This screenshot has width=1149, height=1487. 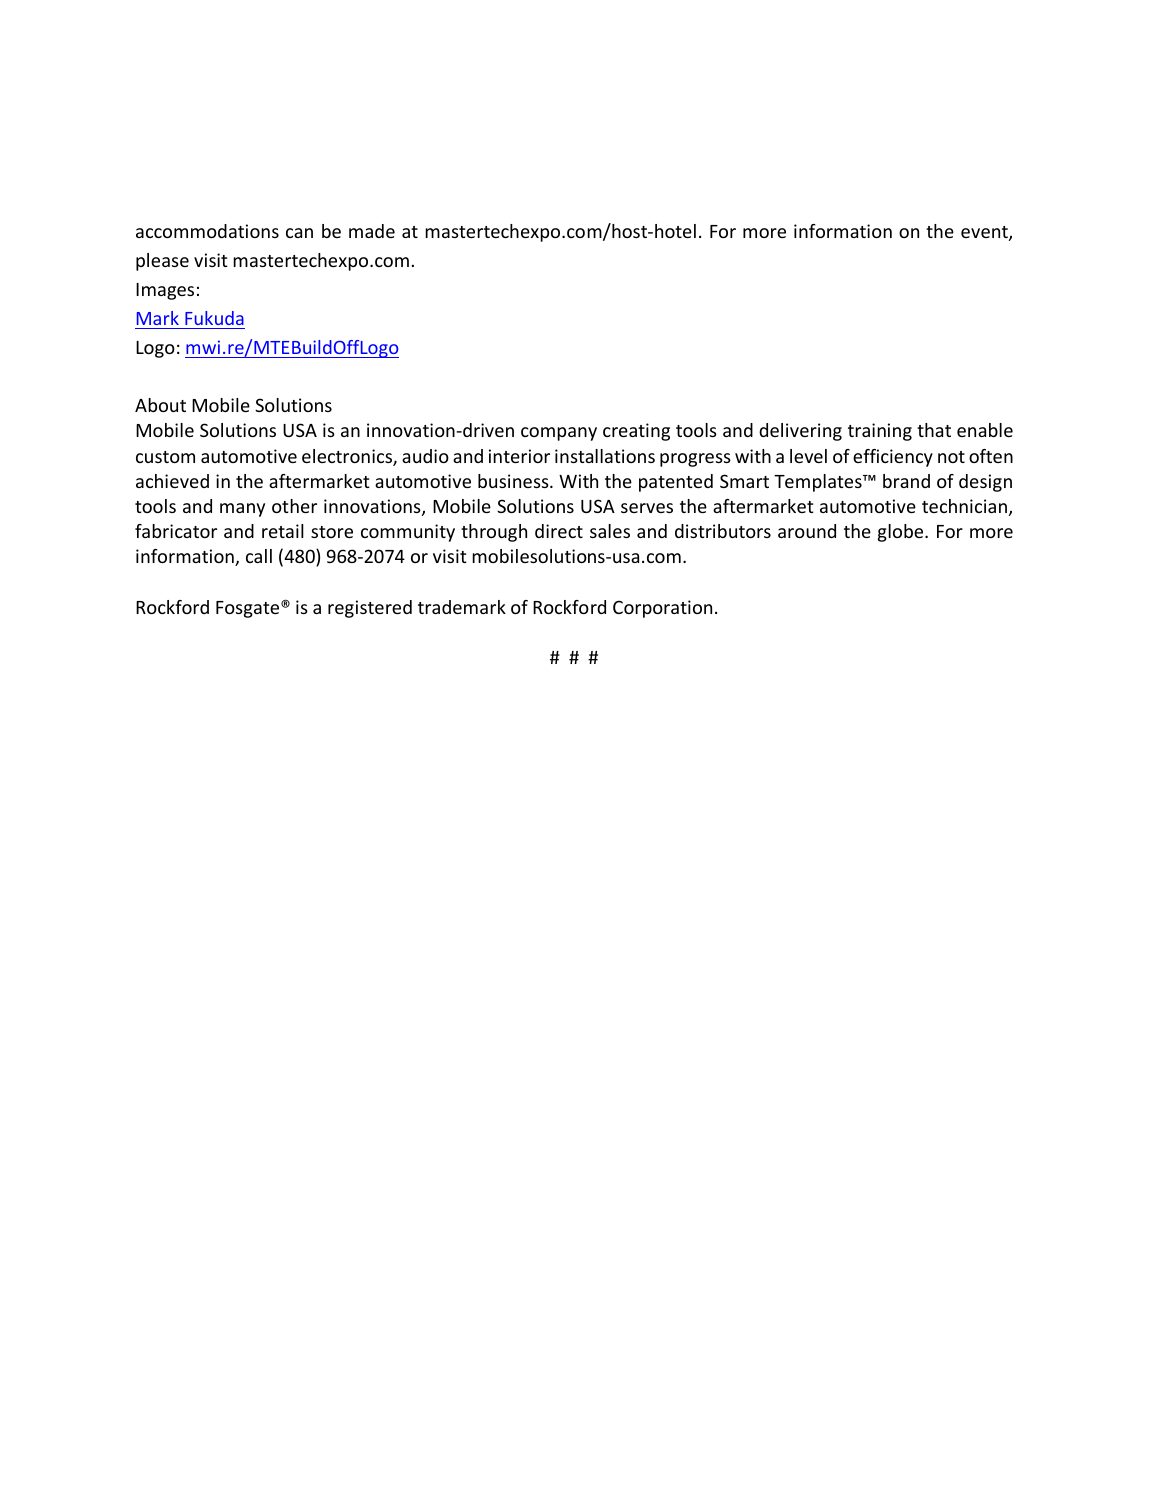 I want to click on training, so click(x=880, y=432).
